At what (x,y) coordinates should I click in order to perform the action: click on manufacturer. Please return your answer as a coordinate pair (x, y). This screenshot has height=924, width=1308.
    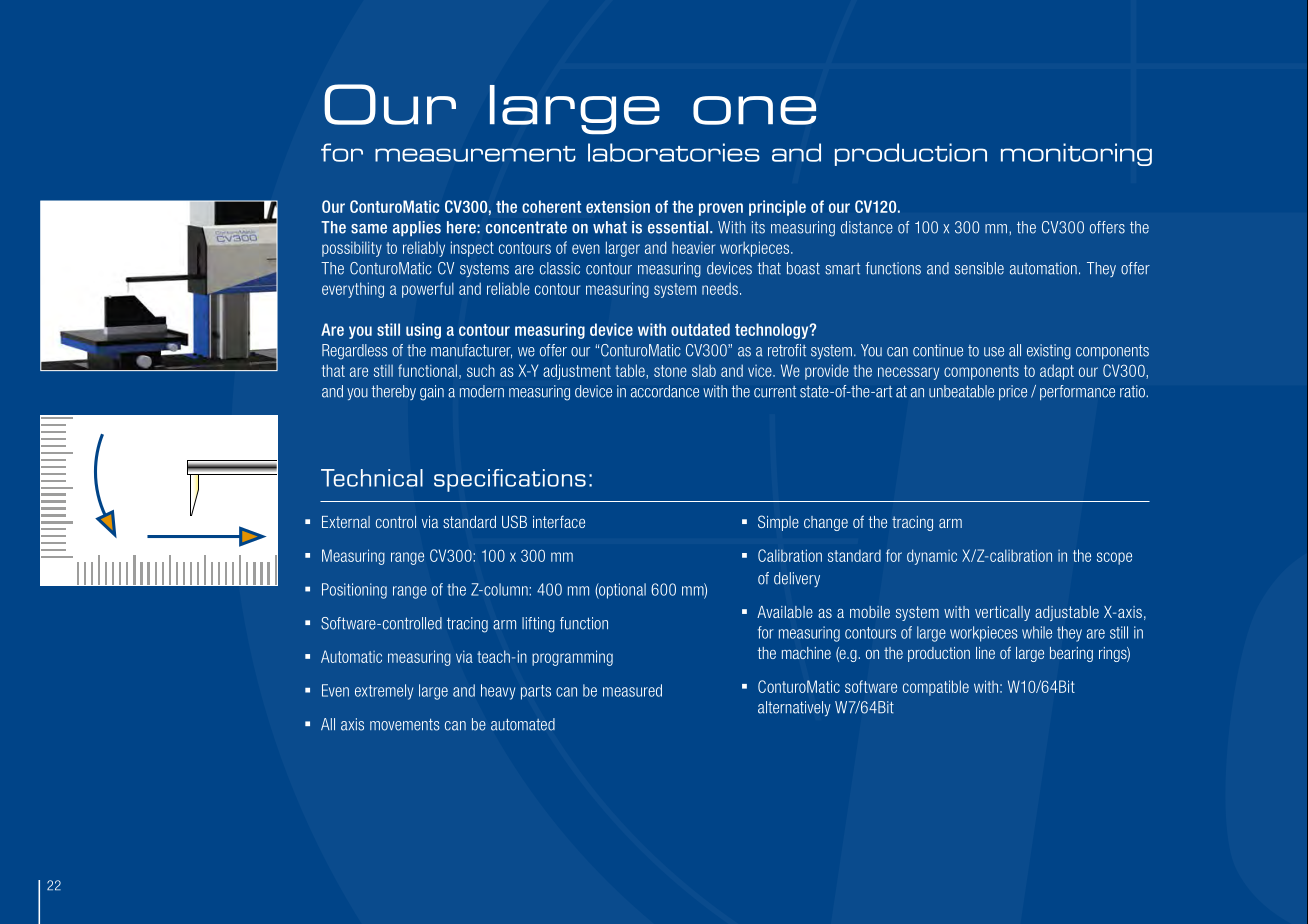
    Looking at the image, I should click on (471, 351).
